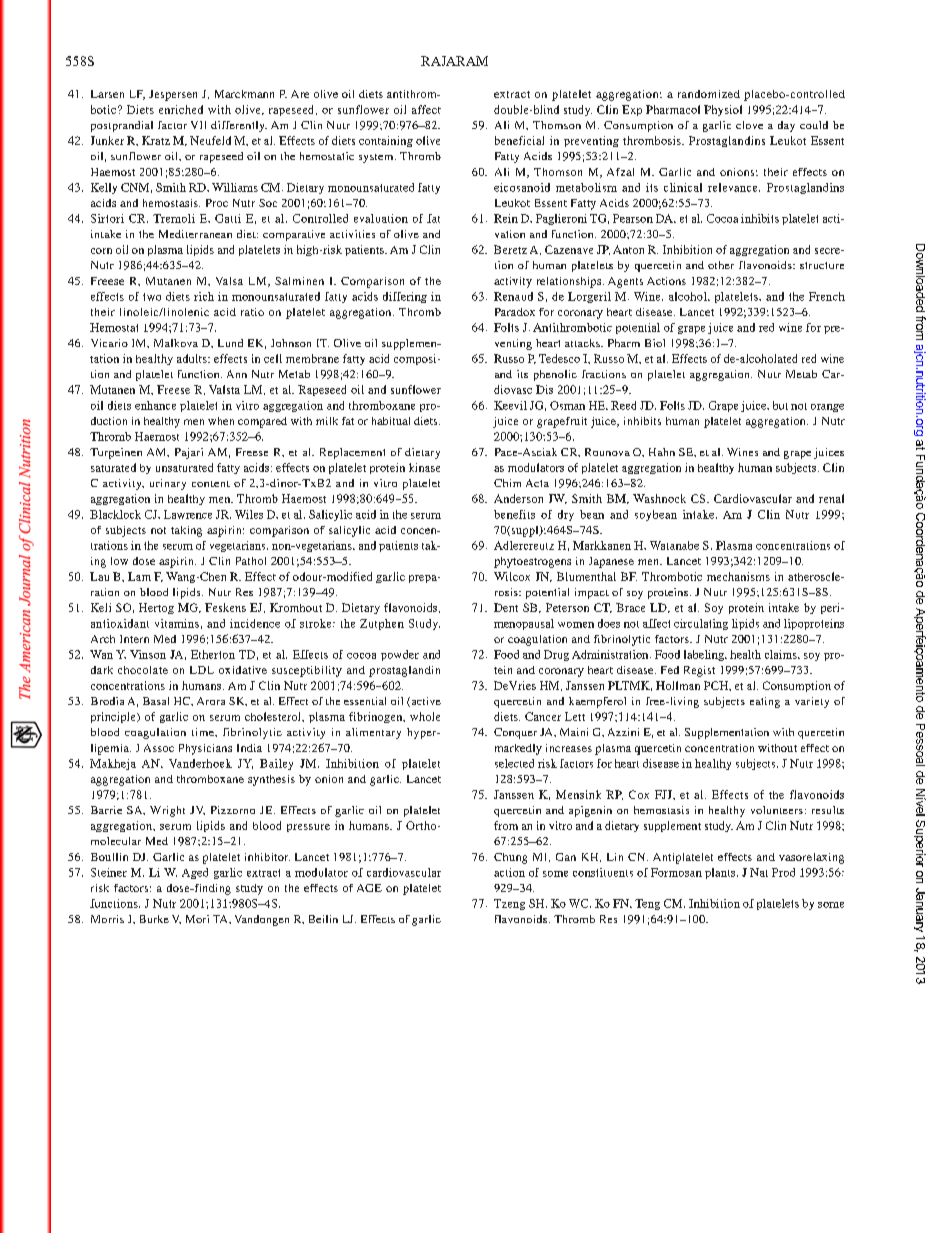 The image size is (952, 1233). Describe the element at coordinates (454, 61) in the image. I see `RAJARAM` at that location.
